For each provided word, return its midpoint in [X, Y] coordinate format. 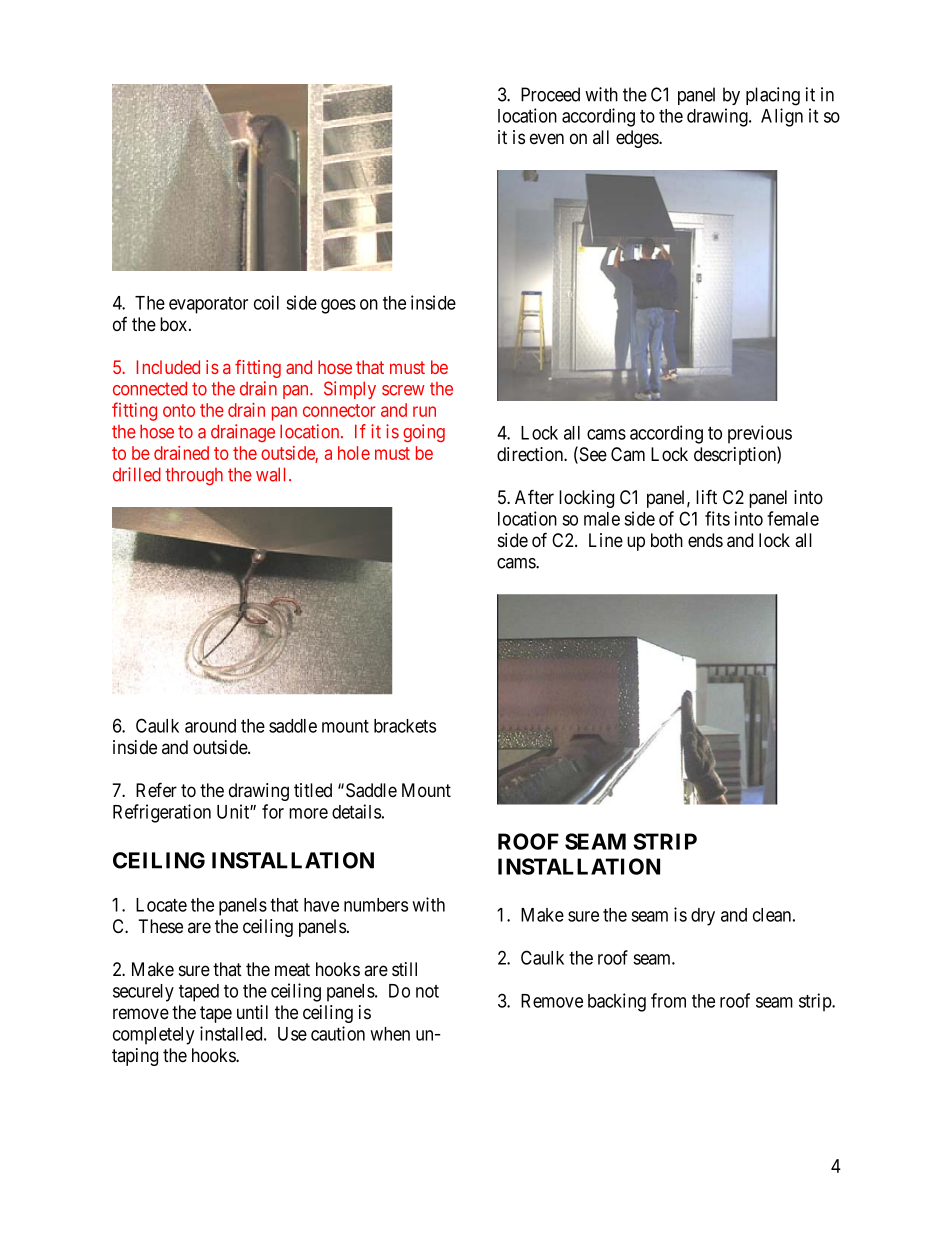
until [252, 1012]
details [356, 811]
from [668, 1000]
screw [403, 390]
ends [705, 540]
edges [638, 139]
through [194, 476]
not [427, 991]
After [534, 497]
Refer [156, 790]
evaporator [208, 305]
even [547, 138]
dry [703, 917]
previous [760, 434]
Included [168, 367]
